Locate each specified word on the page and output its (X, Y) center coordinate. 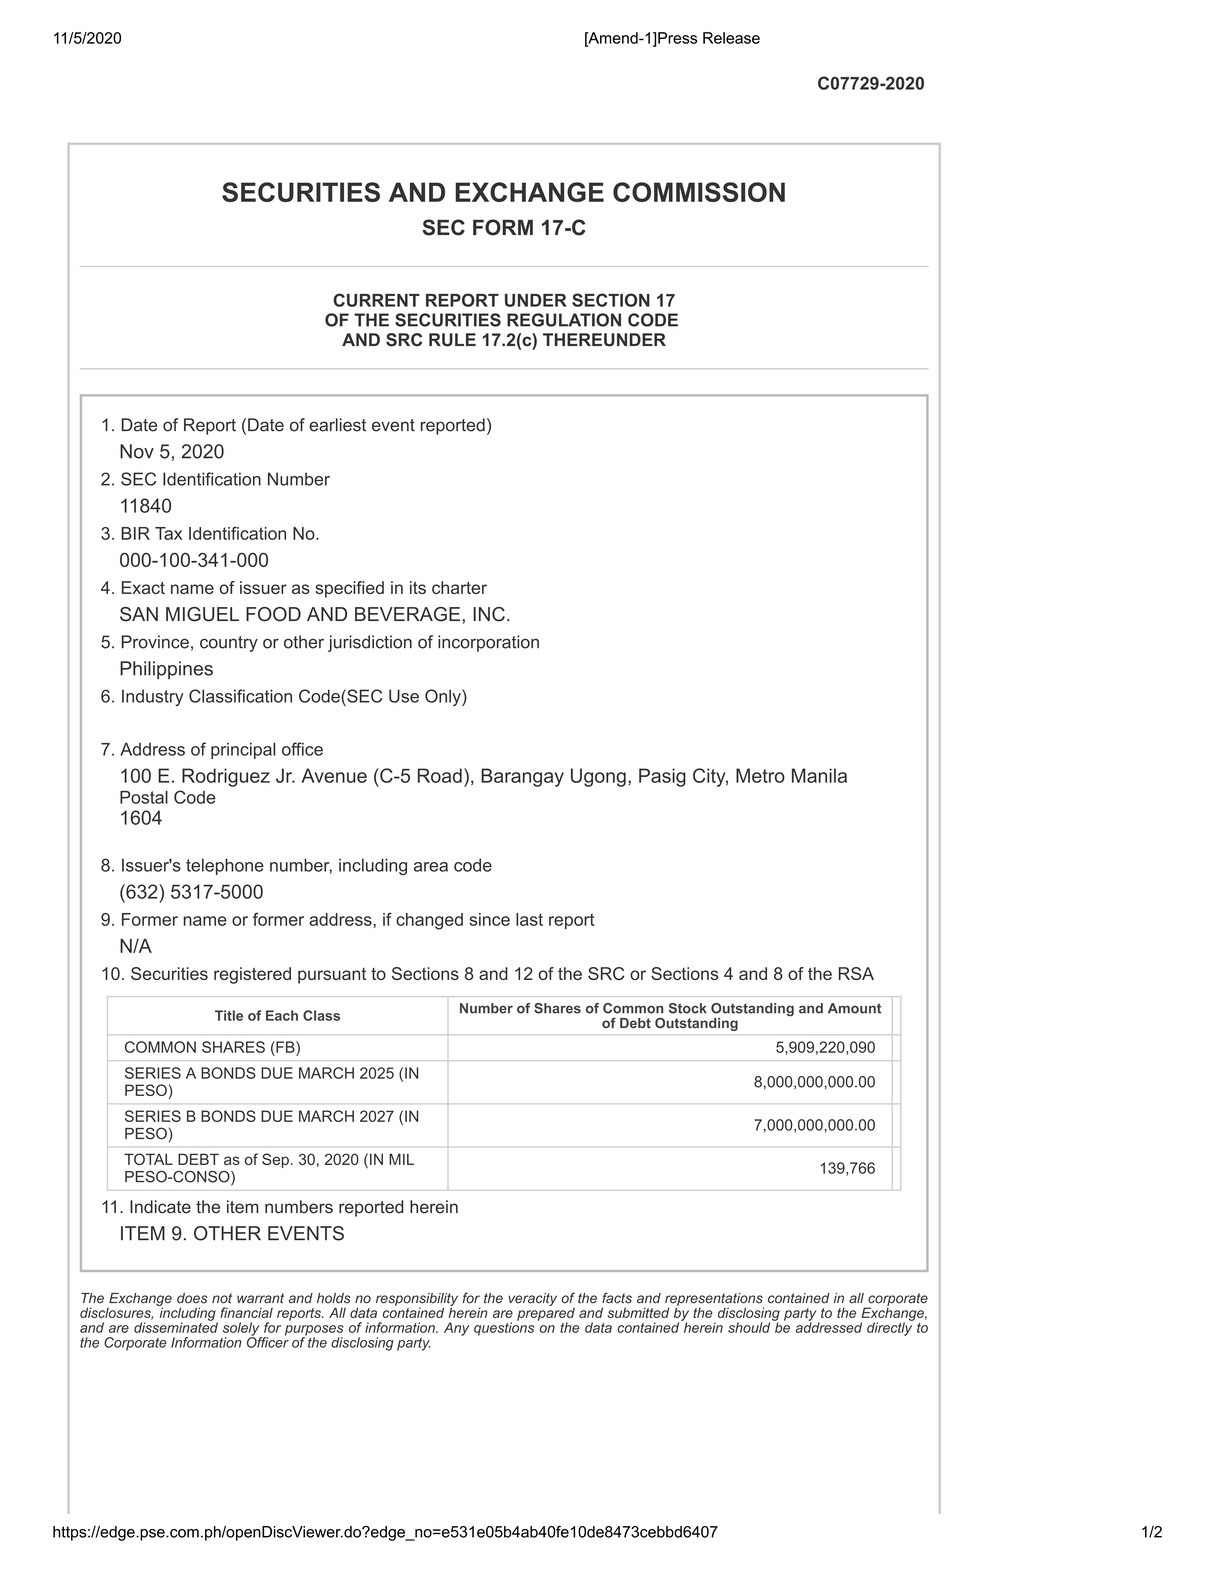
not (222, 1298)
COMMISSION (699, 192)
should (749, 1327)
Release (731, 38)
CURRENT (376, 300)
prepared (546, 1314)
